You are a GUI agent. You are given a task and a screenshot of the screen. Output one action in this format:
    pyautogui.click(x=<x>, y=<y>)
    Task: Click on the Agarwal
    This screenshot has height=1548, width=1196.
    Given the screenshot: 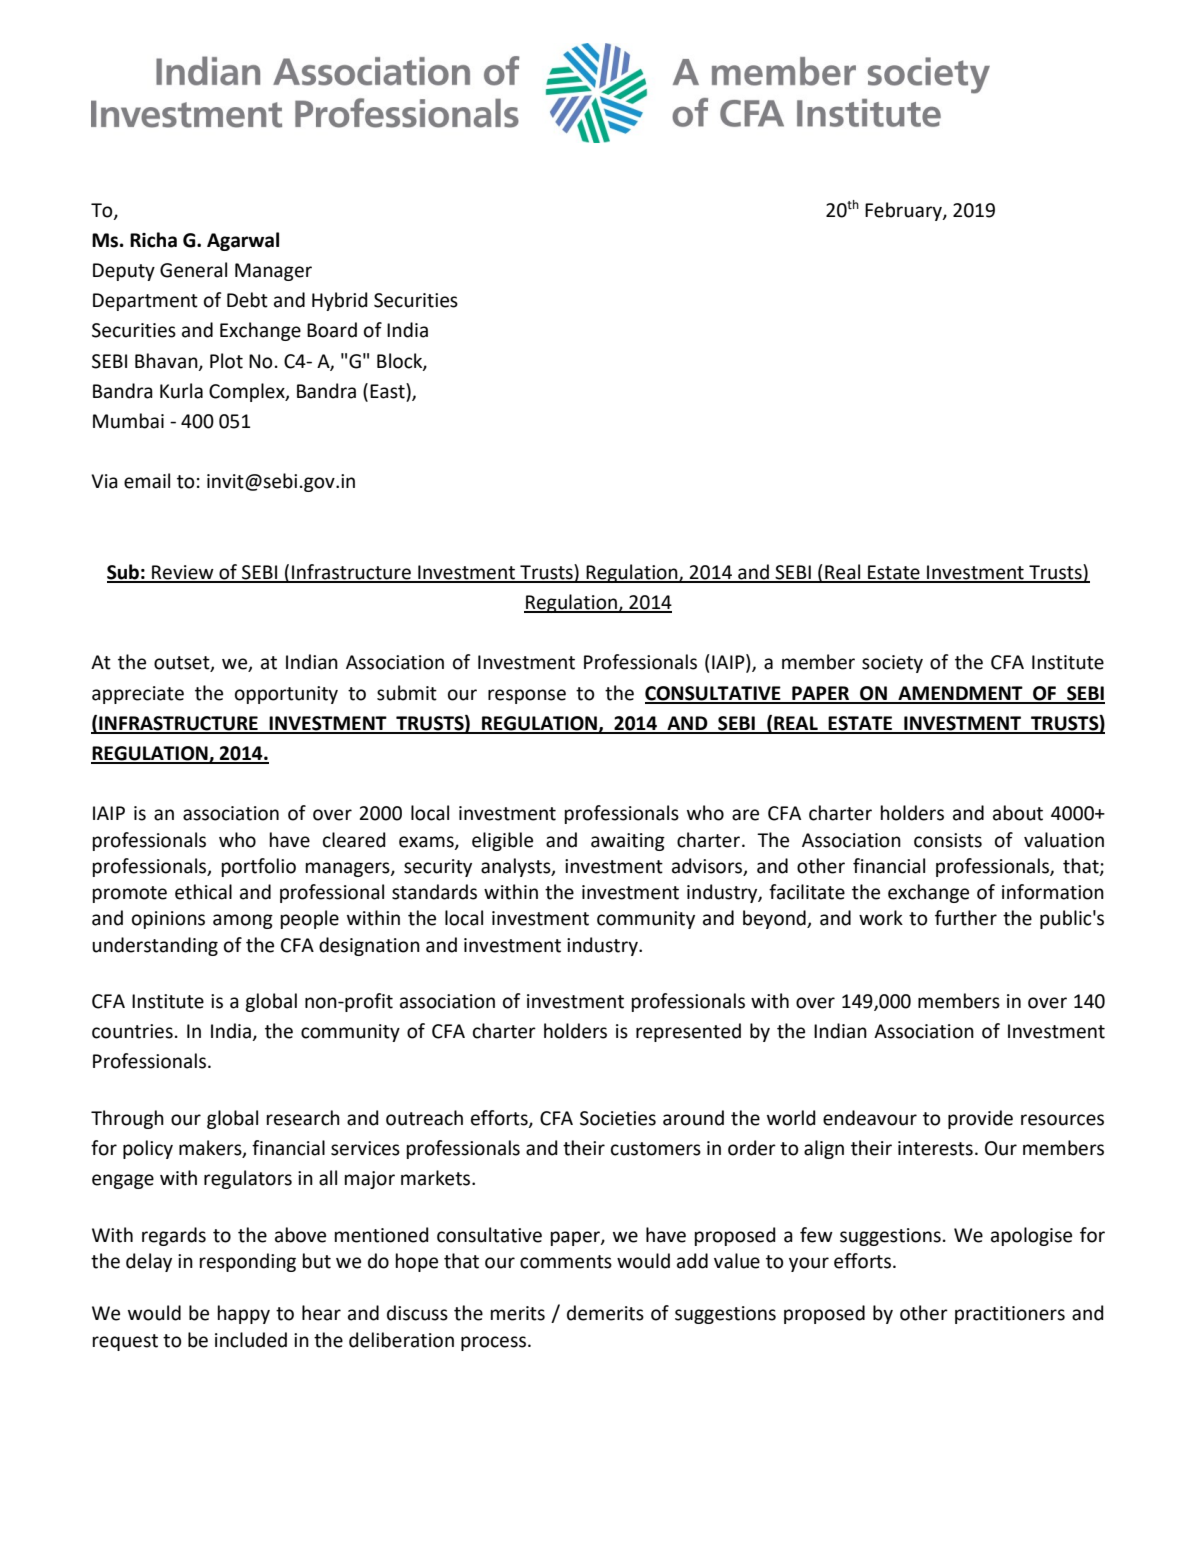 What is the action you would take?
    pyautogui.click(x=243, y=241)
